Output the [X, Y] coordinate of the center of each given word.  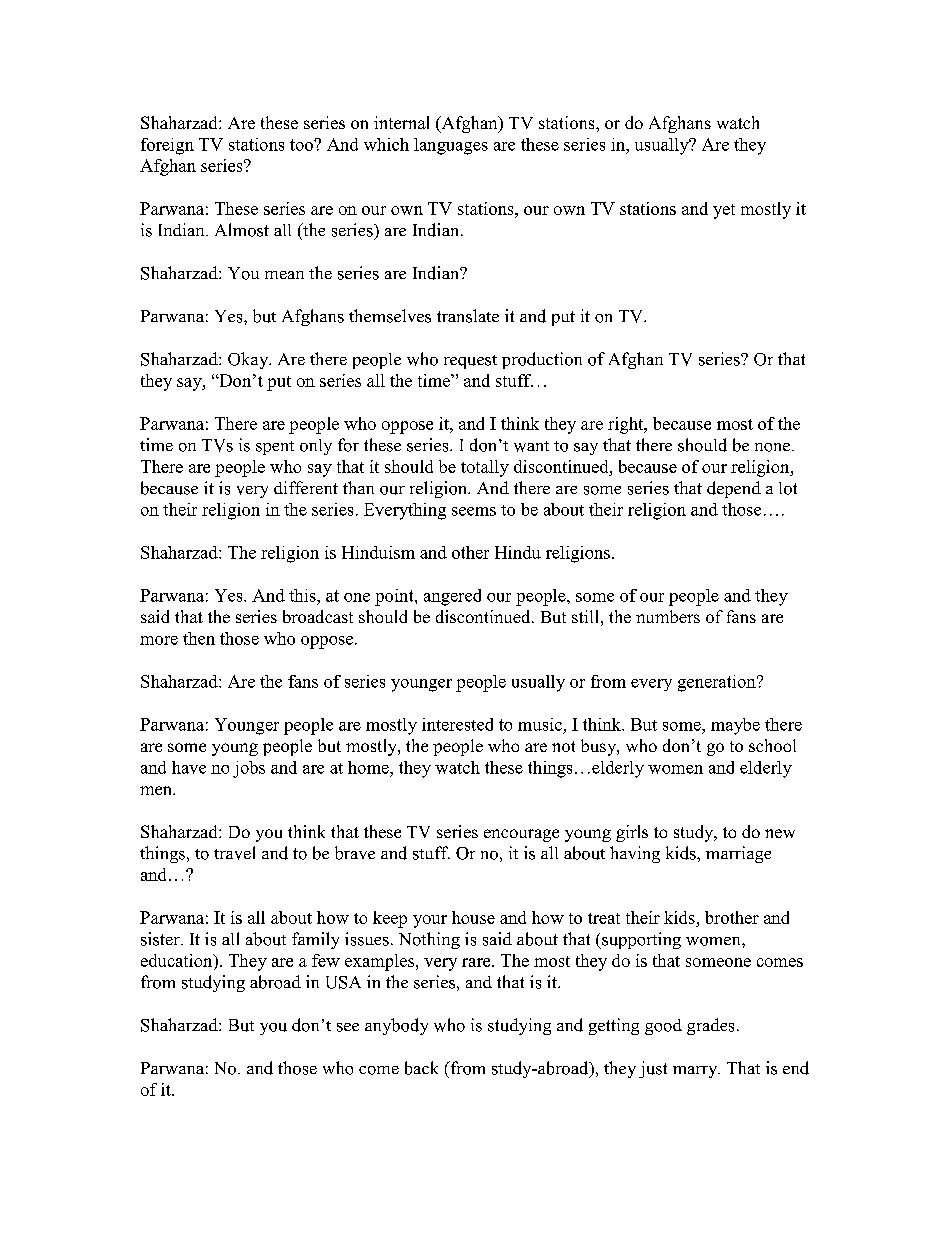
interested [457, 724]
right [627, 425]
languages [451, 146]
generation [718, 683]
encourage [521, 835]
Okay [249, 360]
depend [734, 489]
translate [468, 316]
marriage [738, 854]
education [178, 960]
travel [234, 853]
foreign [167, 146]
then [199, 638]
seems [474, 511]
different [306, 487]
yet [724, 211]
